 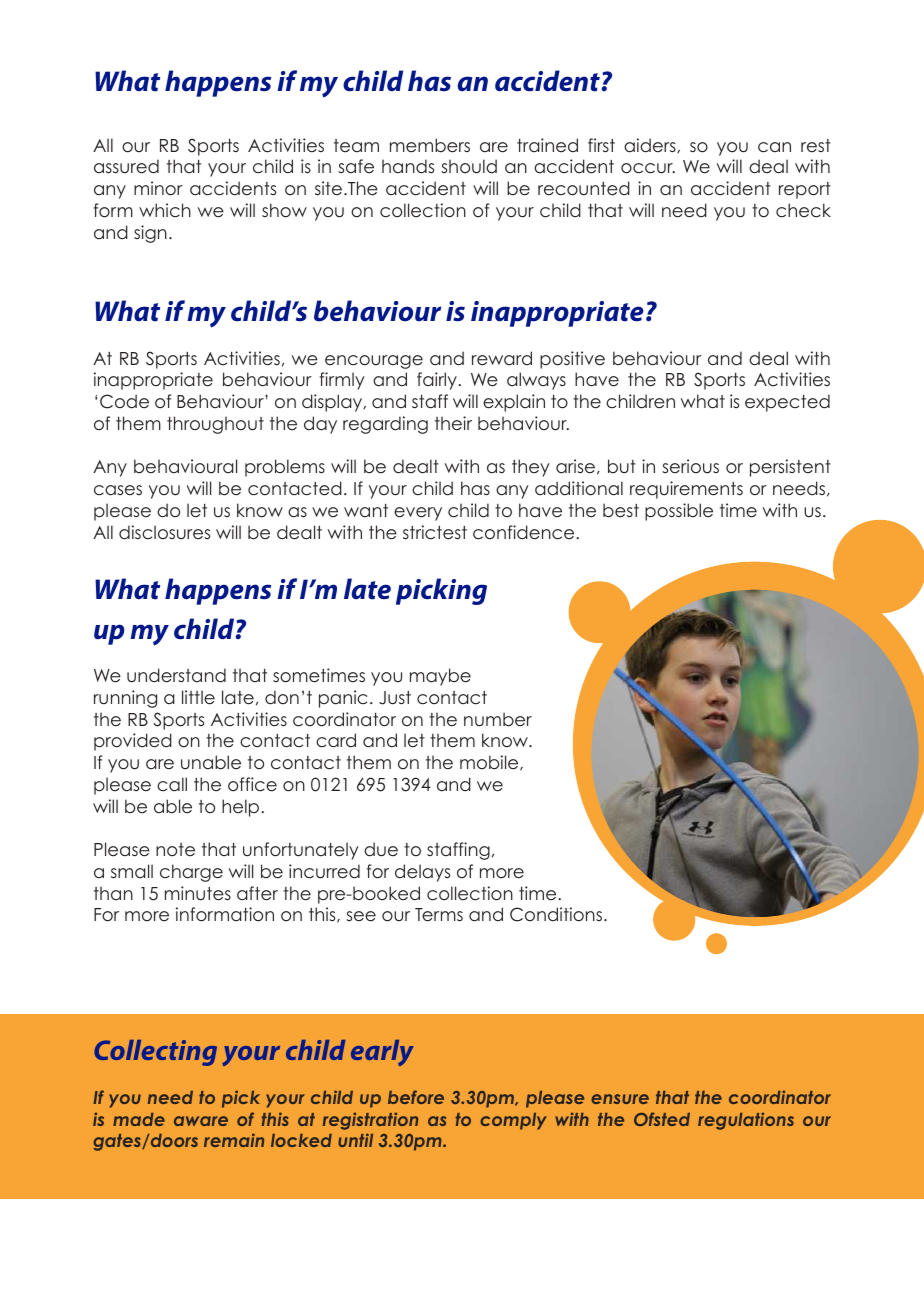 I want to click on comply, so click(x=513, y=1121).
